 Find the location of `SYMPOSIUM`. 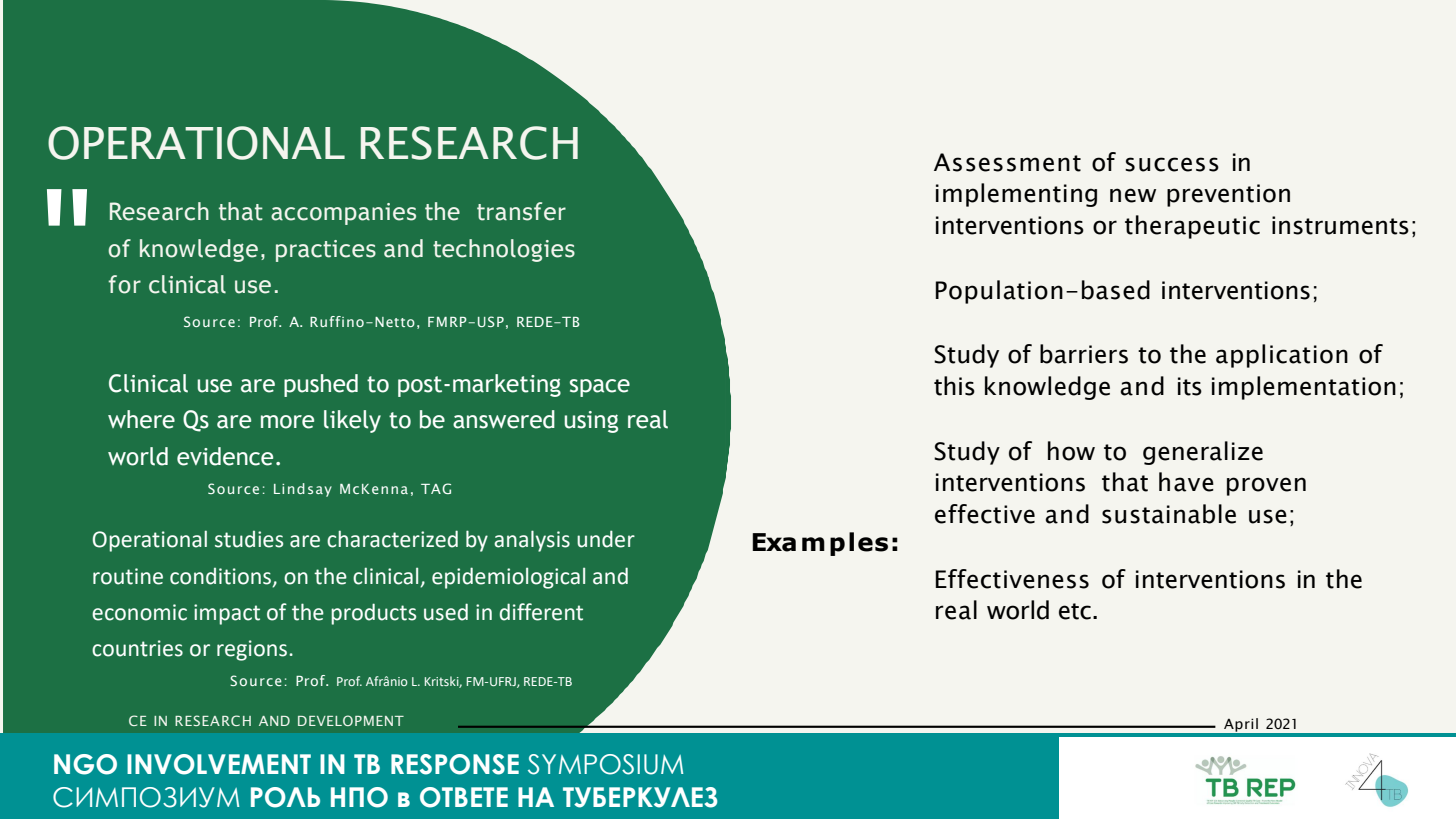

SYMPOSIUM is located at coordinates (605, 764).
